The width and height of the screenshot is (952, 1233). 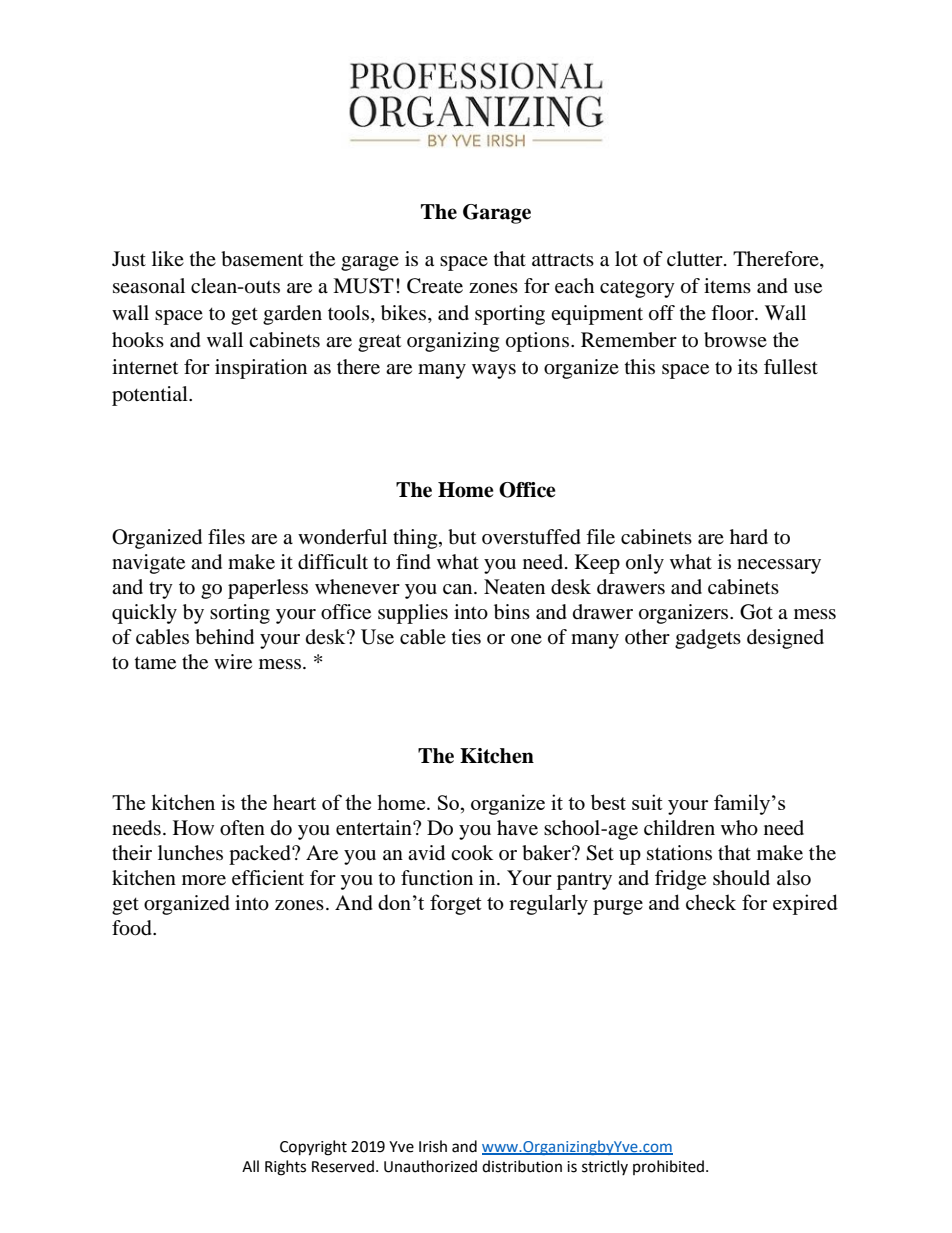 I want to click on like, so click(x=168, y=258).
